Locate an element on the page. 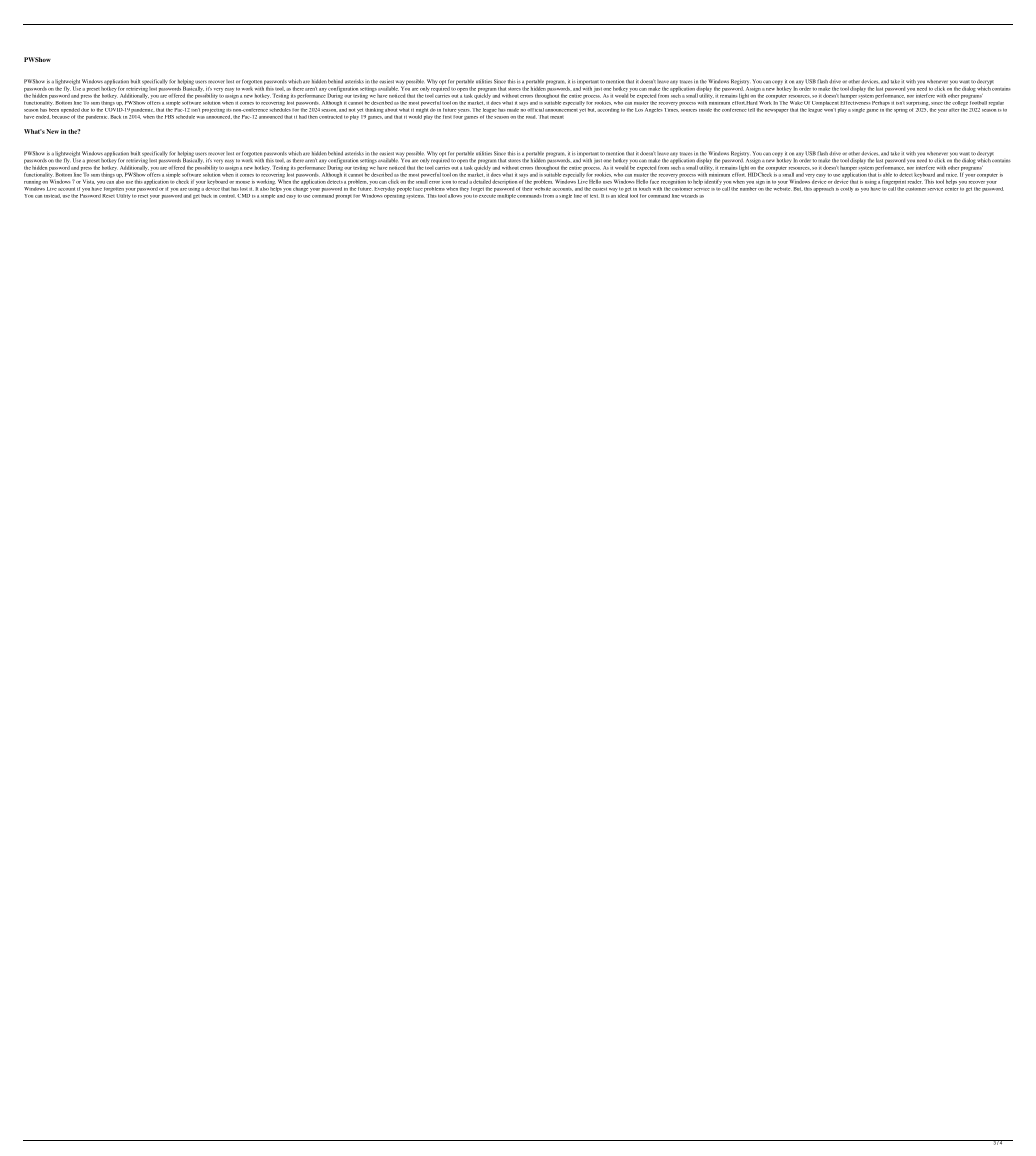 This document has height=1156, width=1036. announcement is located at coordinates (561, 110).
